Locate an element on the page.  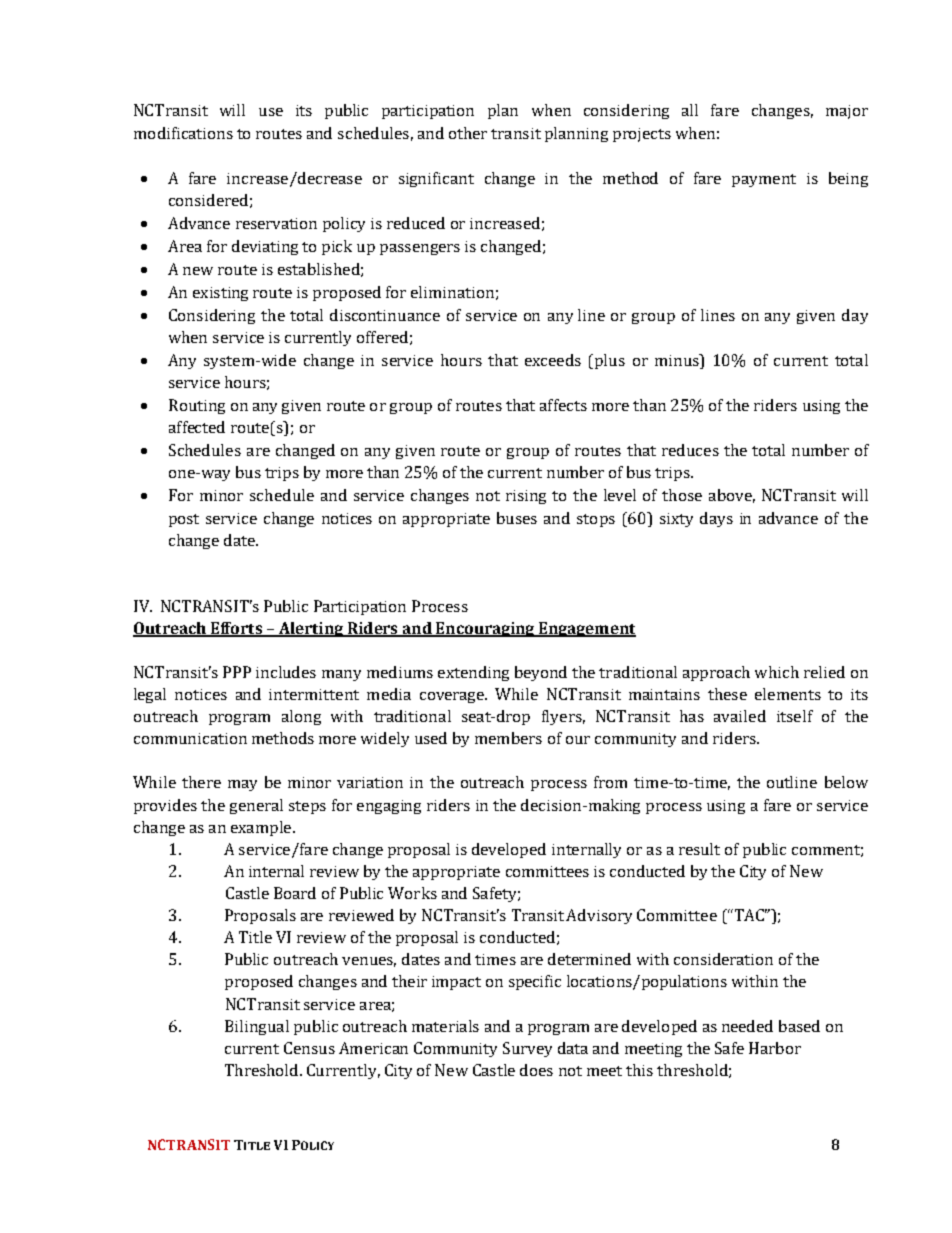
Survey is located at coordinates (527, 1049).
